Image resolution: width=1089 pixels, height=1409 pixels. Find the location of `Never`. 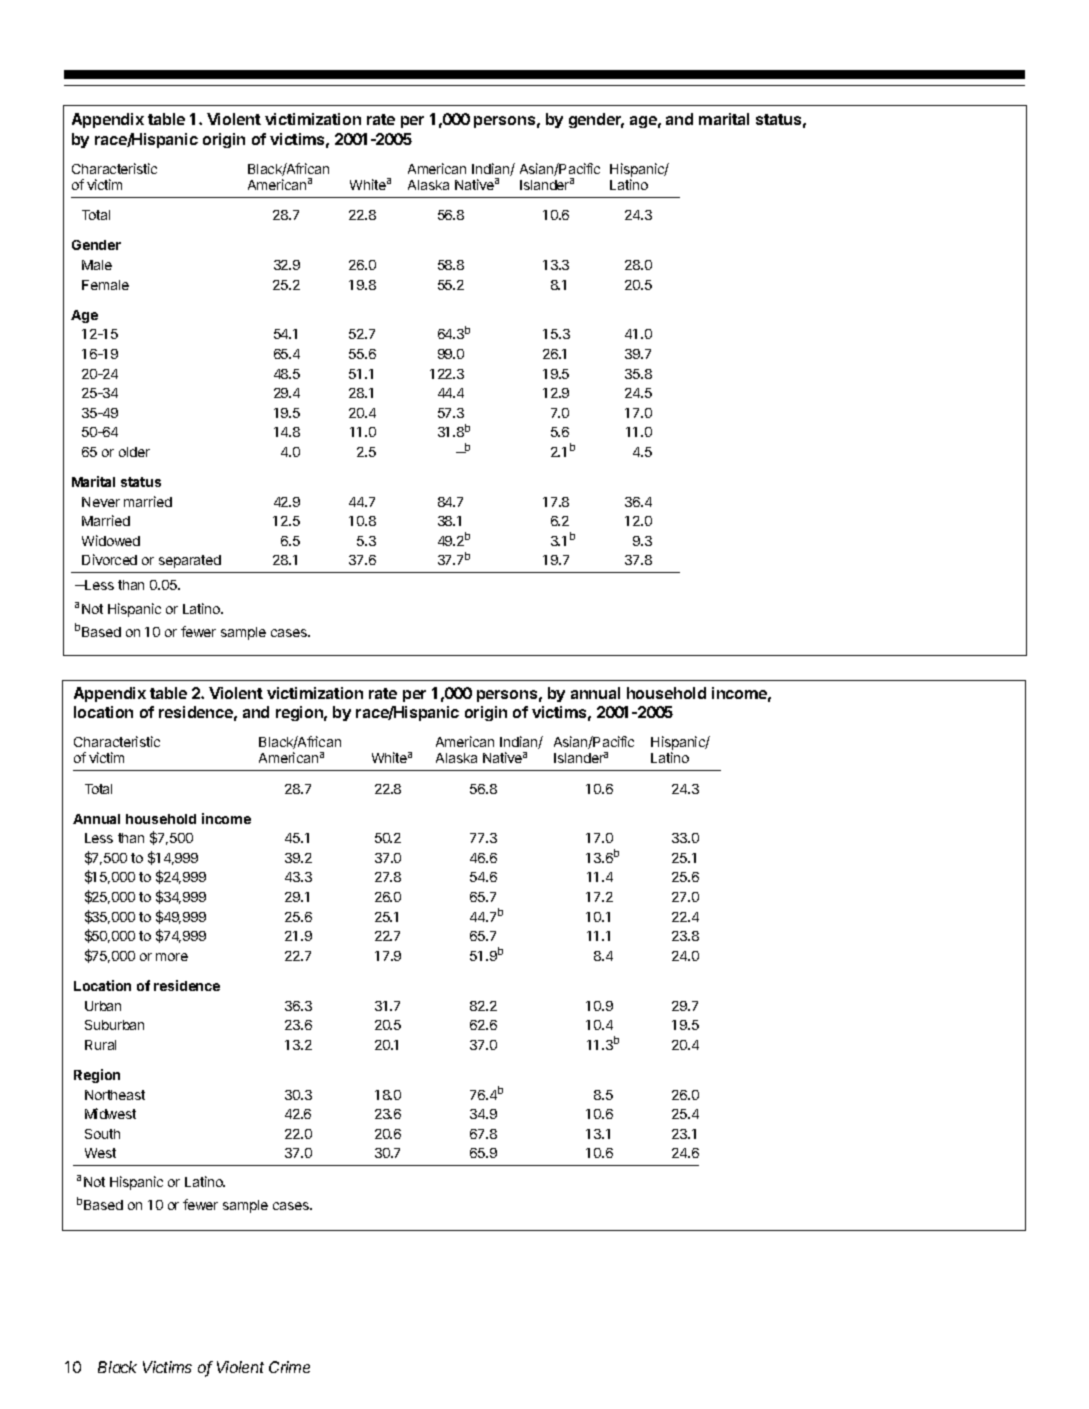

Never is located at coordinates (101, 502).
